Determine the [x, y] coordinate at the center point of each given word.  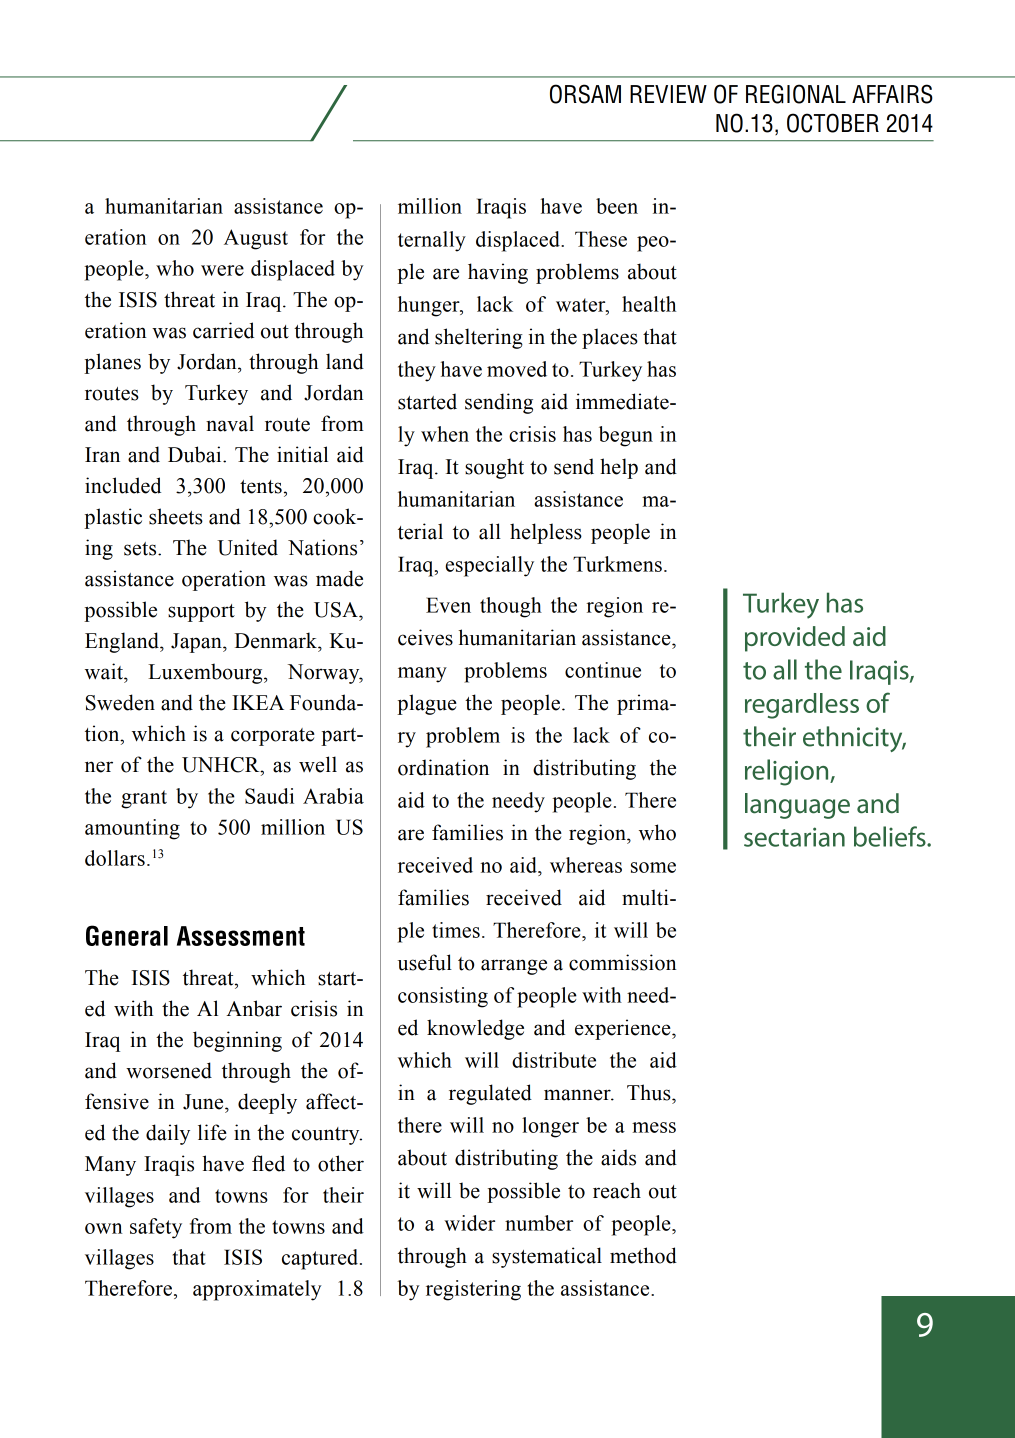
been [617, 206]
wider [469, 1223]
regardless [802, 706]
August [256, 239]
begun [626, 436]
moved [517, 369]
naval [230, 423]
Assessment [241, 936]
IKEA [258, 702]
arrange [514, 967]
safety [156, 1228]
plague [427, 704]
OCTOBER [833, 123]
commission [623, 962]
